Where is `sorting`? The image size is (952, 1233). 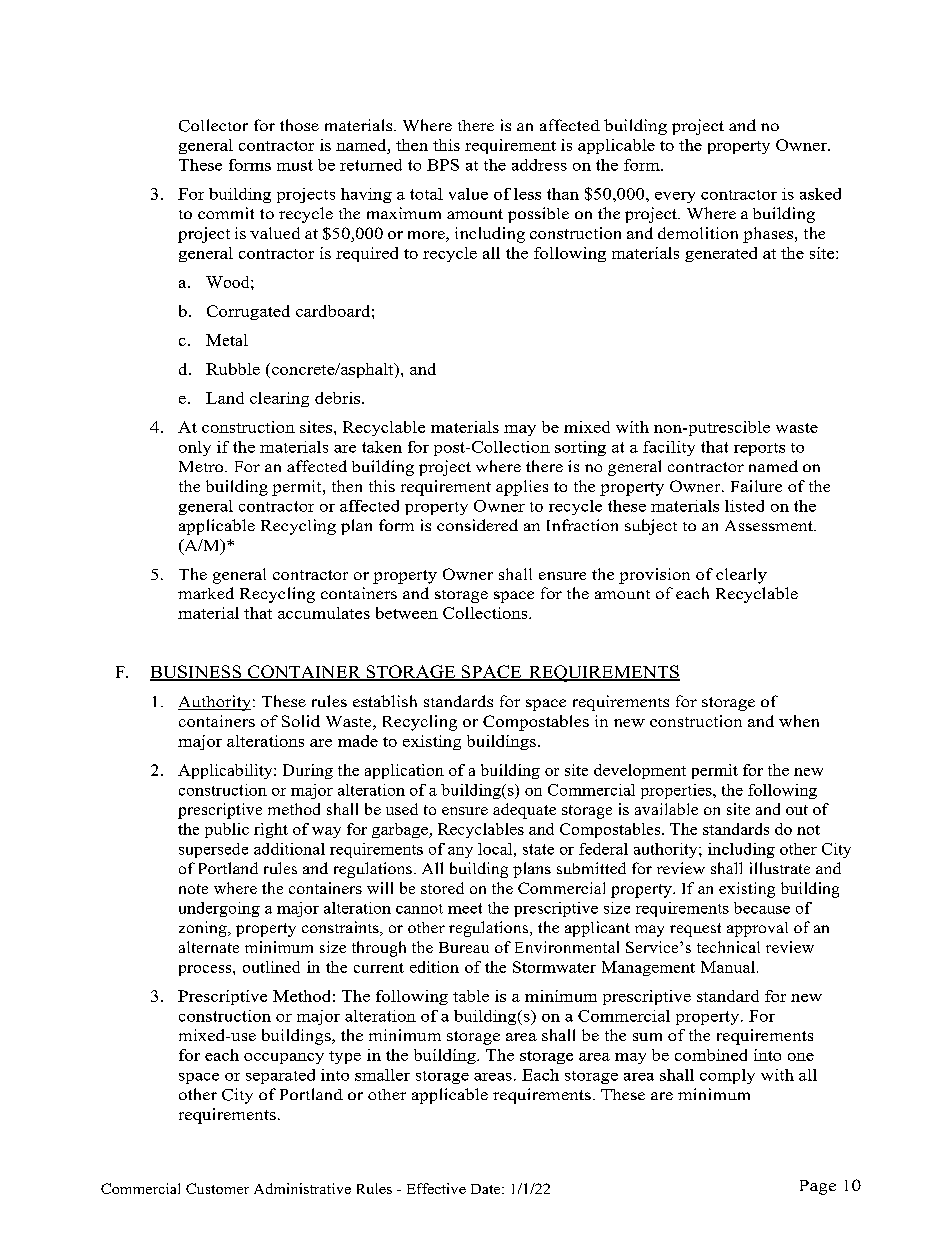
sorting is located at coordinates (580, 448).
